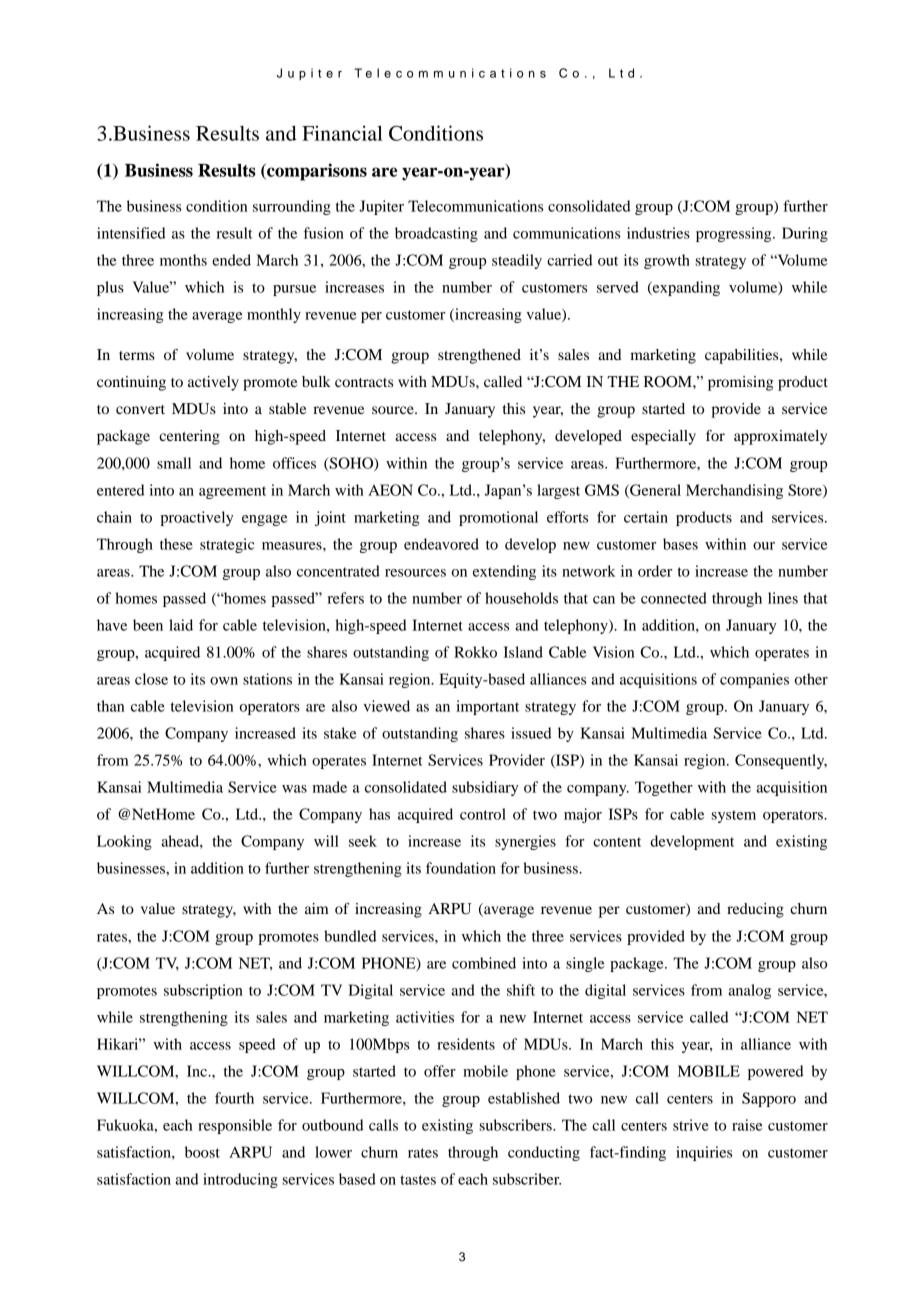 This screenshot has height=1308, width=924. What do you see at coordinates (176, 544) in the screenshot?
I see `these` at bounding box center [176, 544].
